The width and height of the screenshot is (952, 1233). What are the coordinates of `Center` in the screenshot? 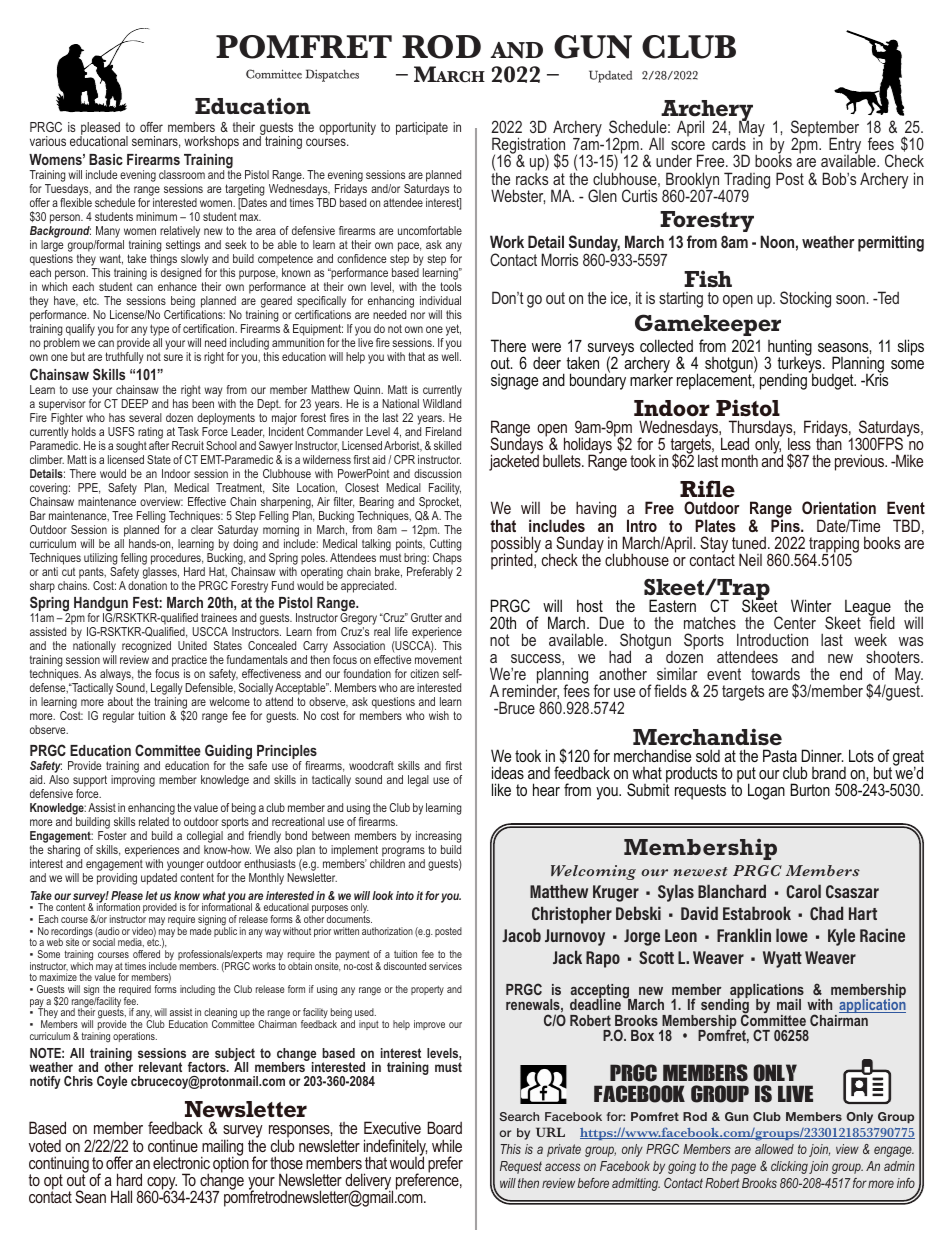 It's located at (795, 622).
